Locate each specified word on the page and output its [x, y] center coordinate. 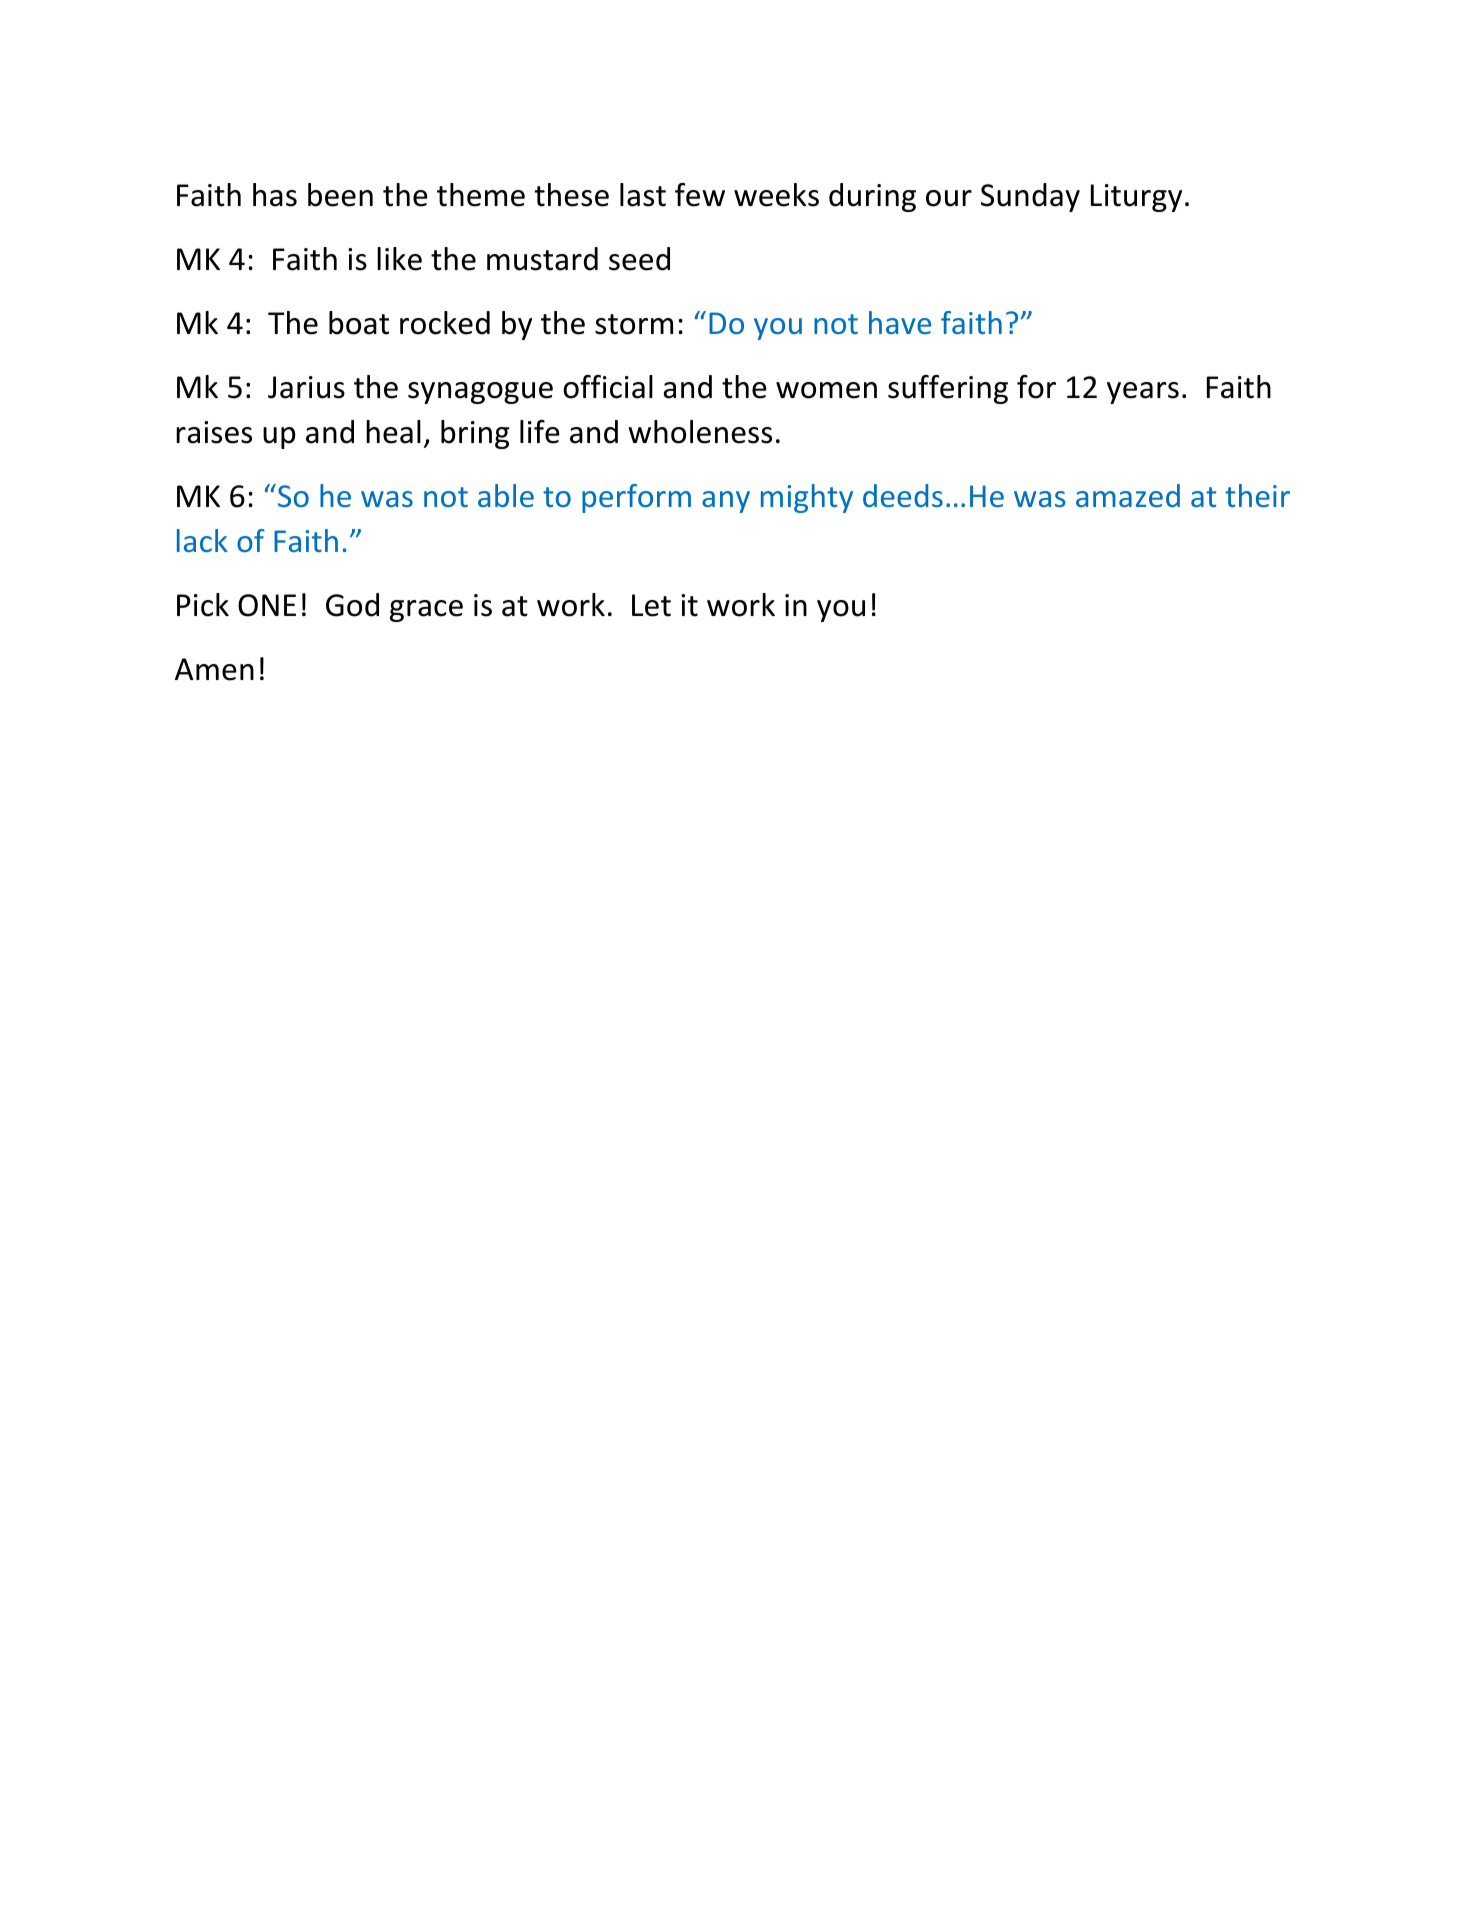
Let [651, 605]
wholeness [700, 432]
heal [393, 432]
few [700, 195]
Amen [214, 669]
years [1143, 393]
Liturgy [1136, 198]
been [340, 195]
